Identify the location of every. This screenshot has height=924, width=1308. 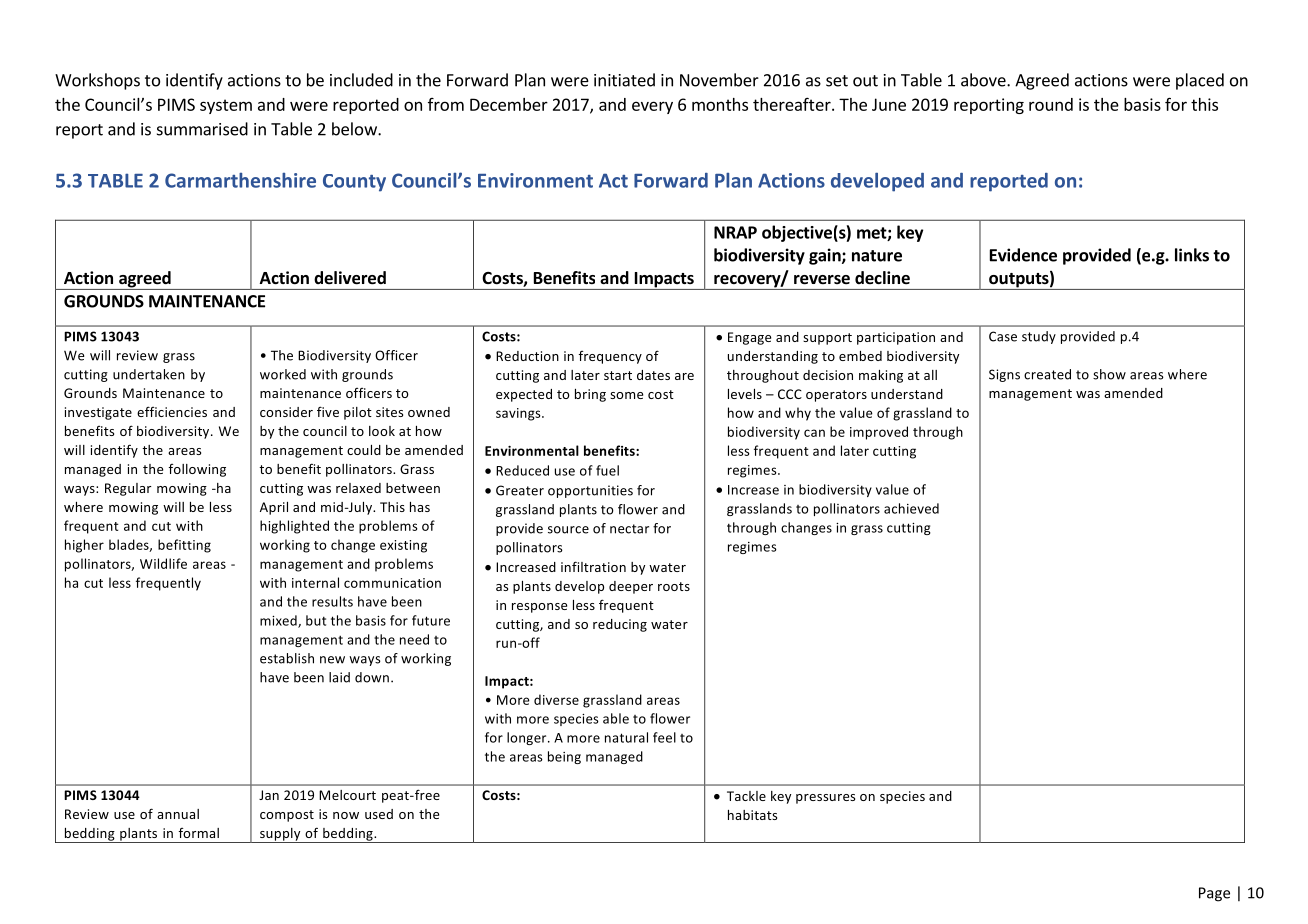
(652, 107).
